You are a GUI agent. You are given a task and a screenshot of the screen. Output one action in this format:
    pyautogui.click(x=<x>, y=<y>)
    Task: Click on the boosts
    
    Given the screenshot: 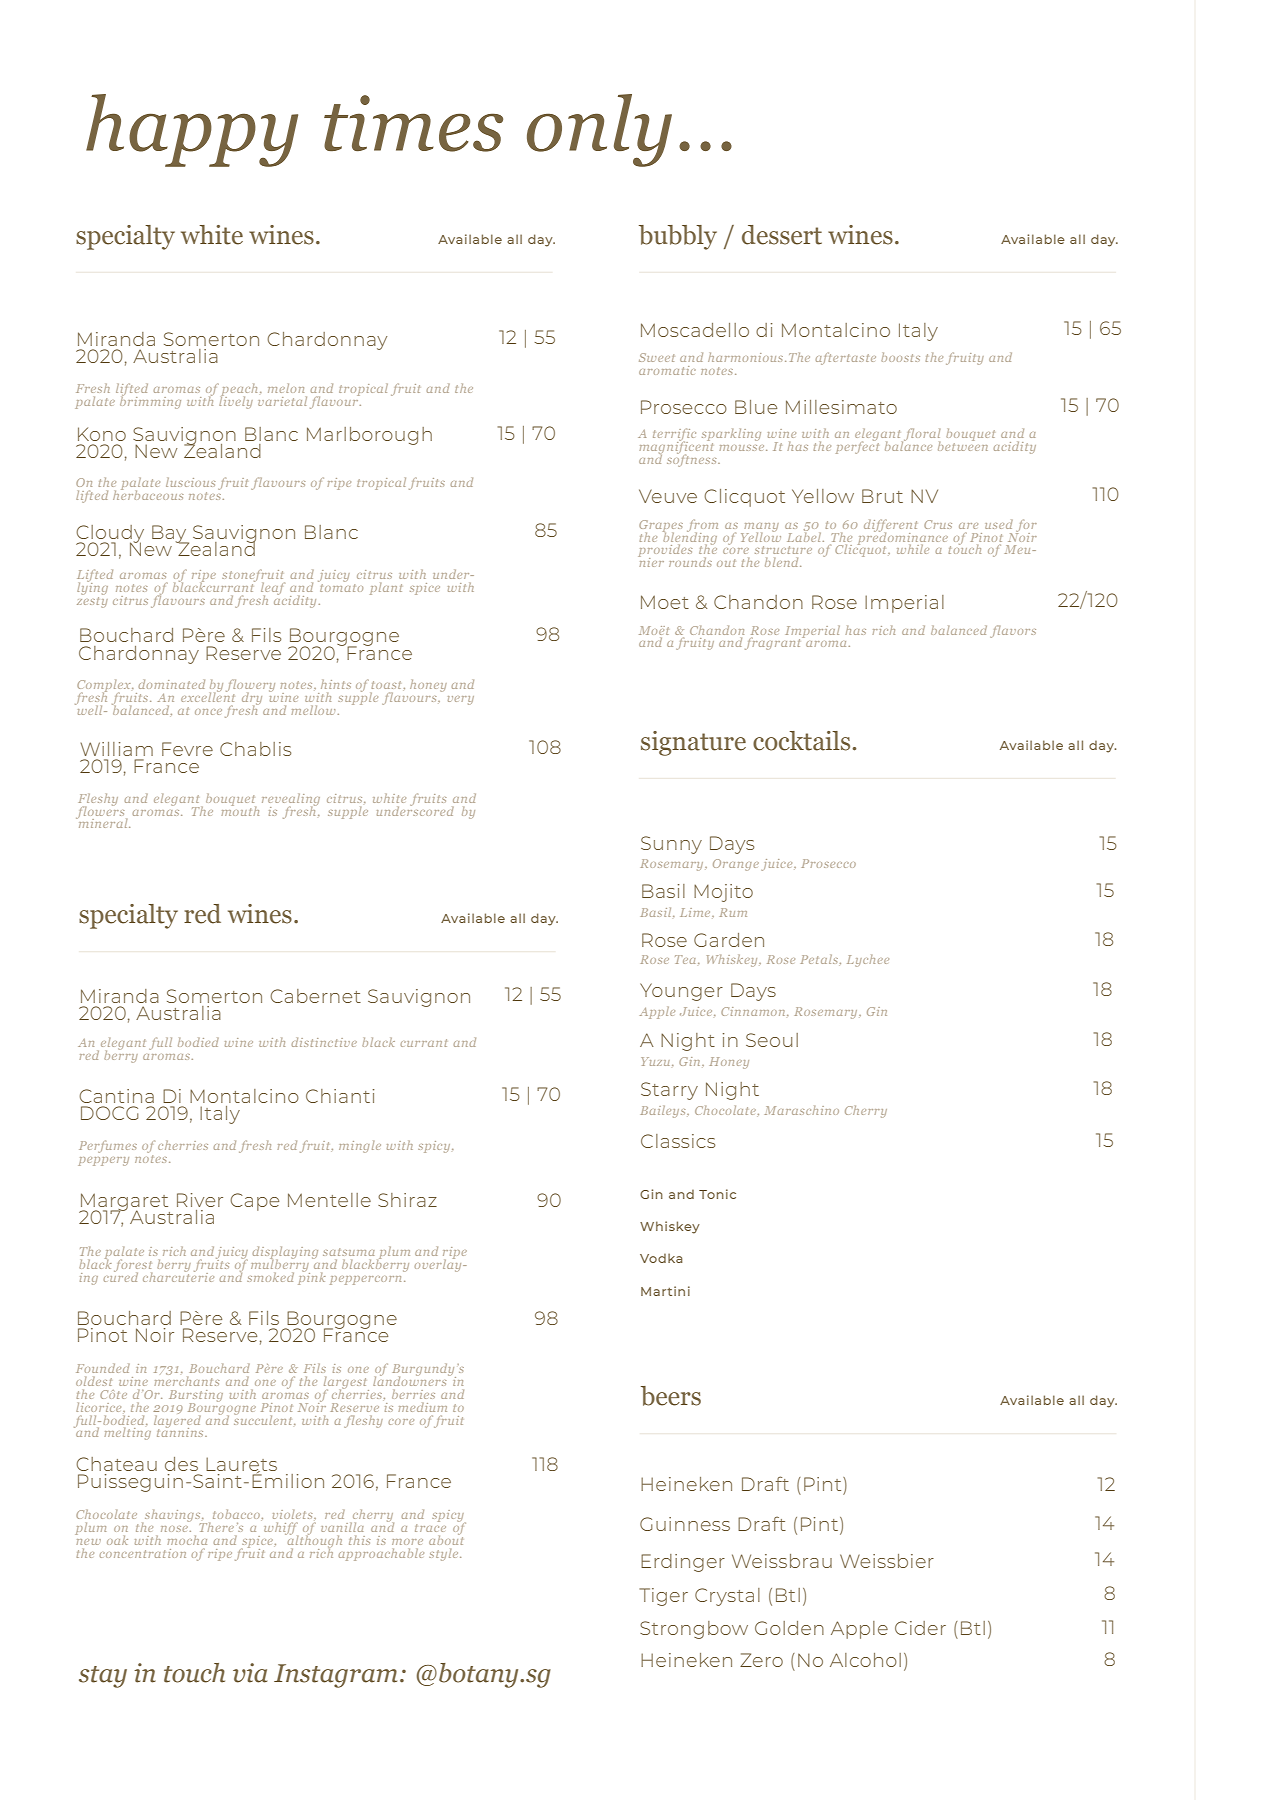 What is the action you would take?
    pyautogui.click(x=900, y=357)
